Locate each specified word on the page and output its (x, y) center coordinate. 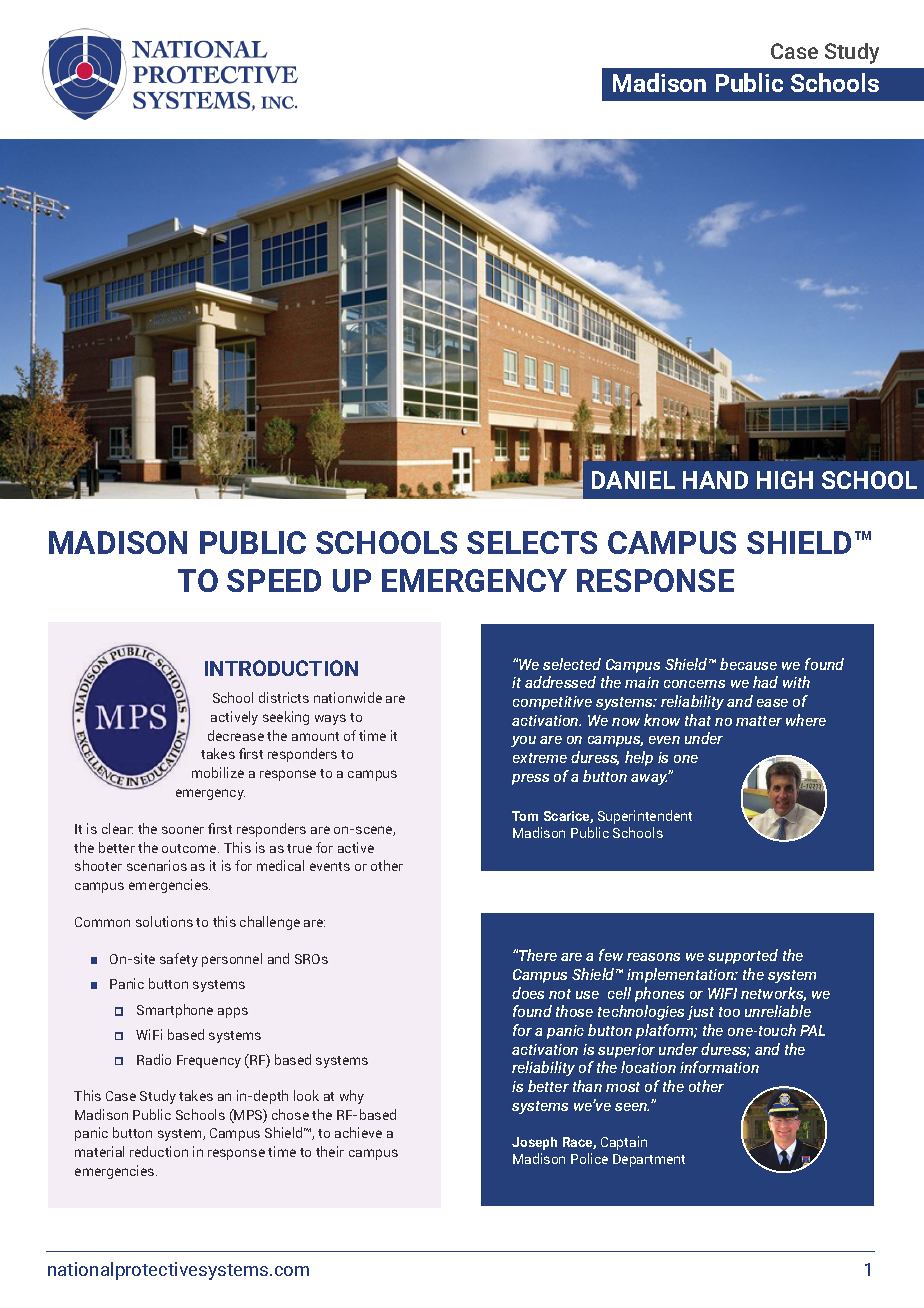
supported (743, 956)
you (523, 741)
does (528, 993)
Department (649, 1160)
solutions (164, 921)
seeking (286, 718)
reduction (159, 1151)
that (698, 720)
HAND (715, 480)
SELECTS (532, 542)
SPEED (274, 580)
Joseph (534, 1143)
